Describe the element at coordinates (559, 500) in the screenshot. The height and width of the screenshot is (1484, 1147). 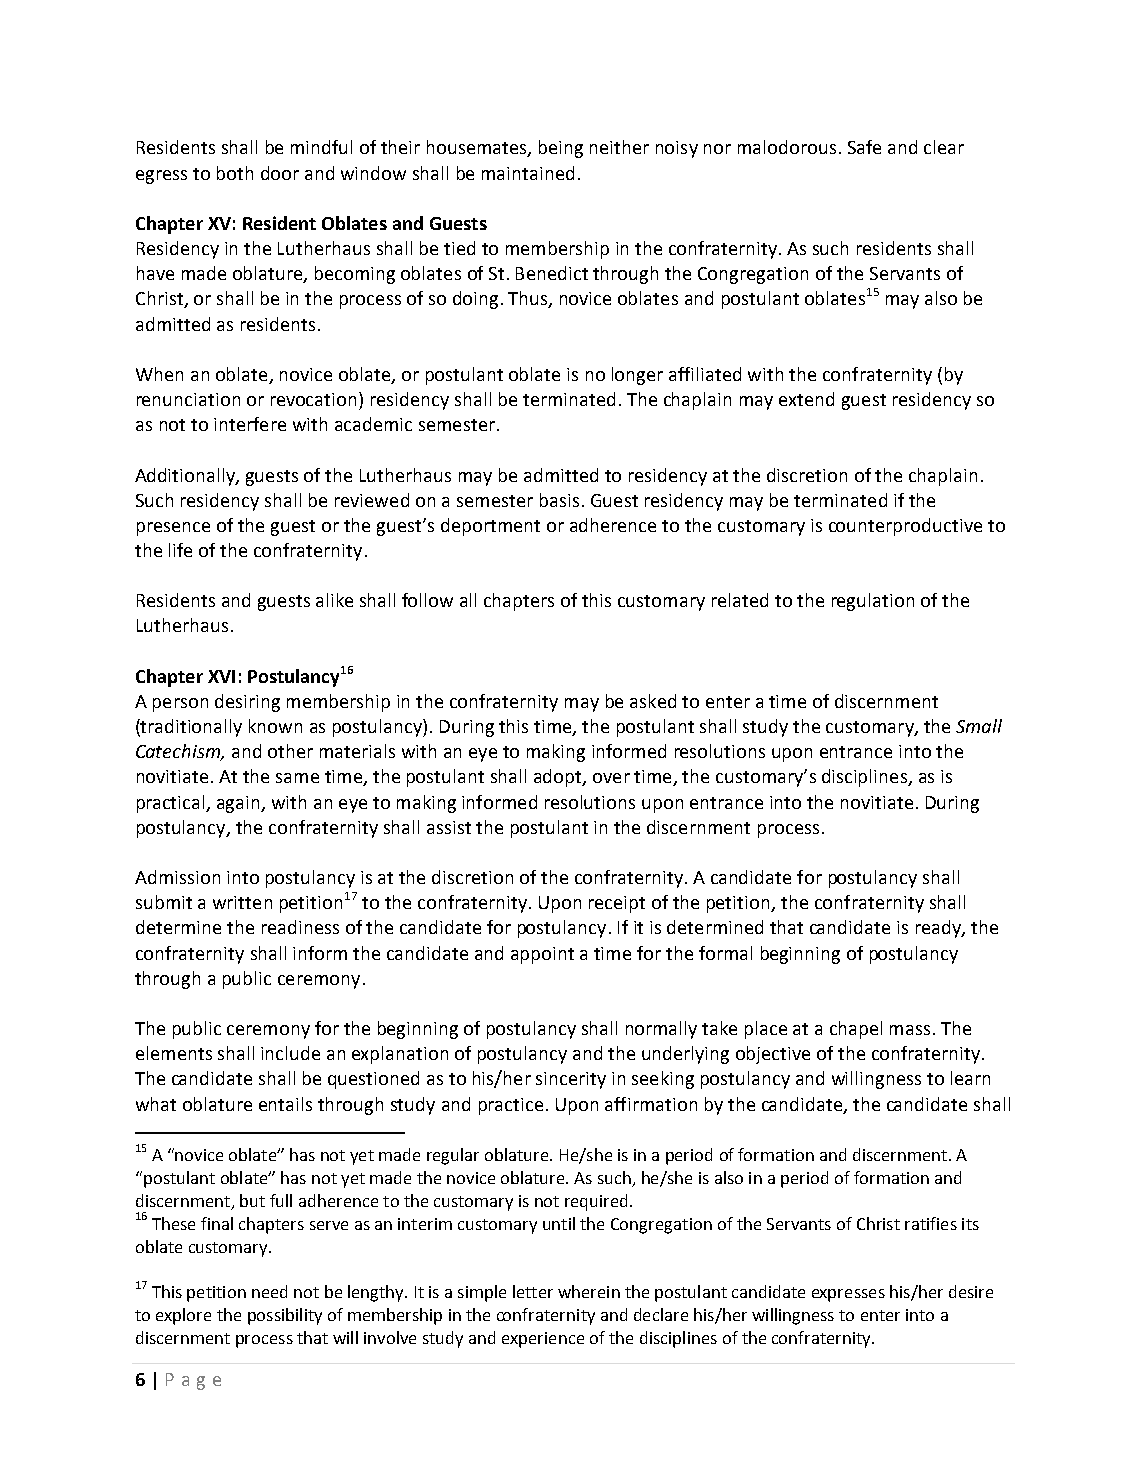
I see `basis` at that location.
